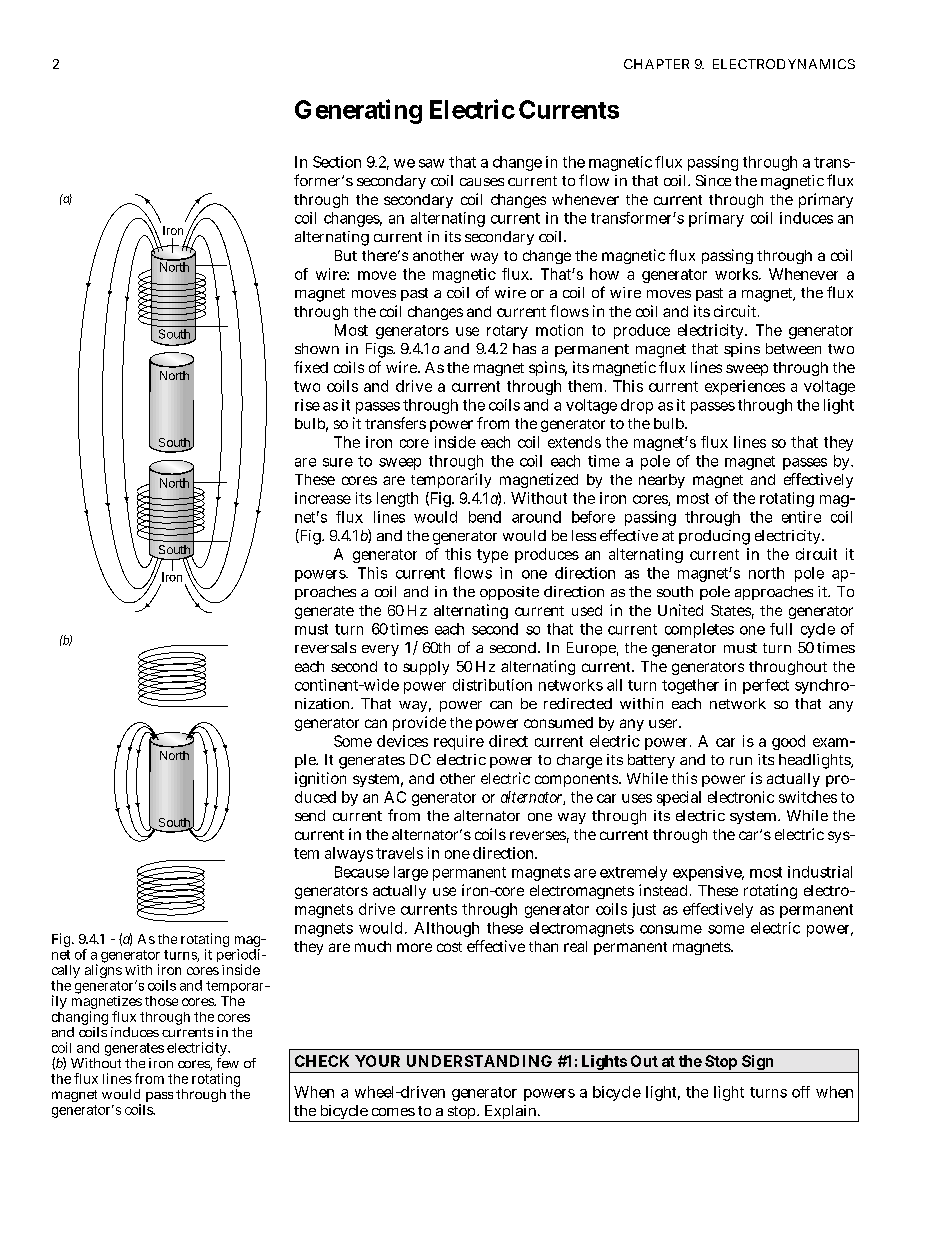 The image size is (952, 1233). What do you see at coordinates (358, 111) in the screenshot?
I see `Generating` at bounding box center [358, 111].
